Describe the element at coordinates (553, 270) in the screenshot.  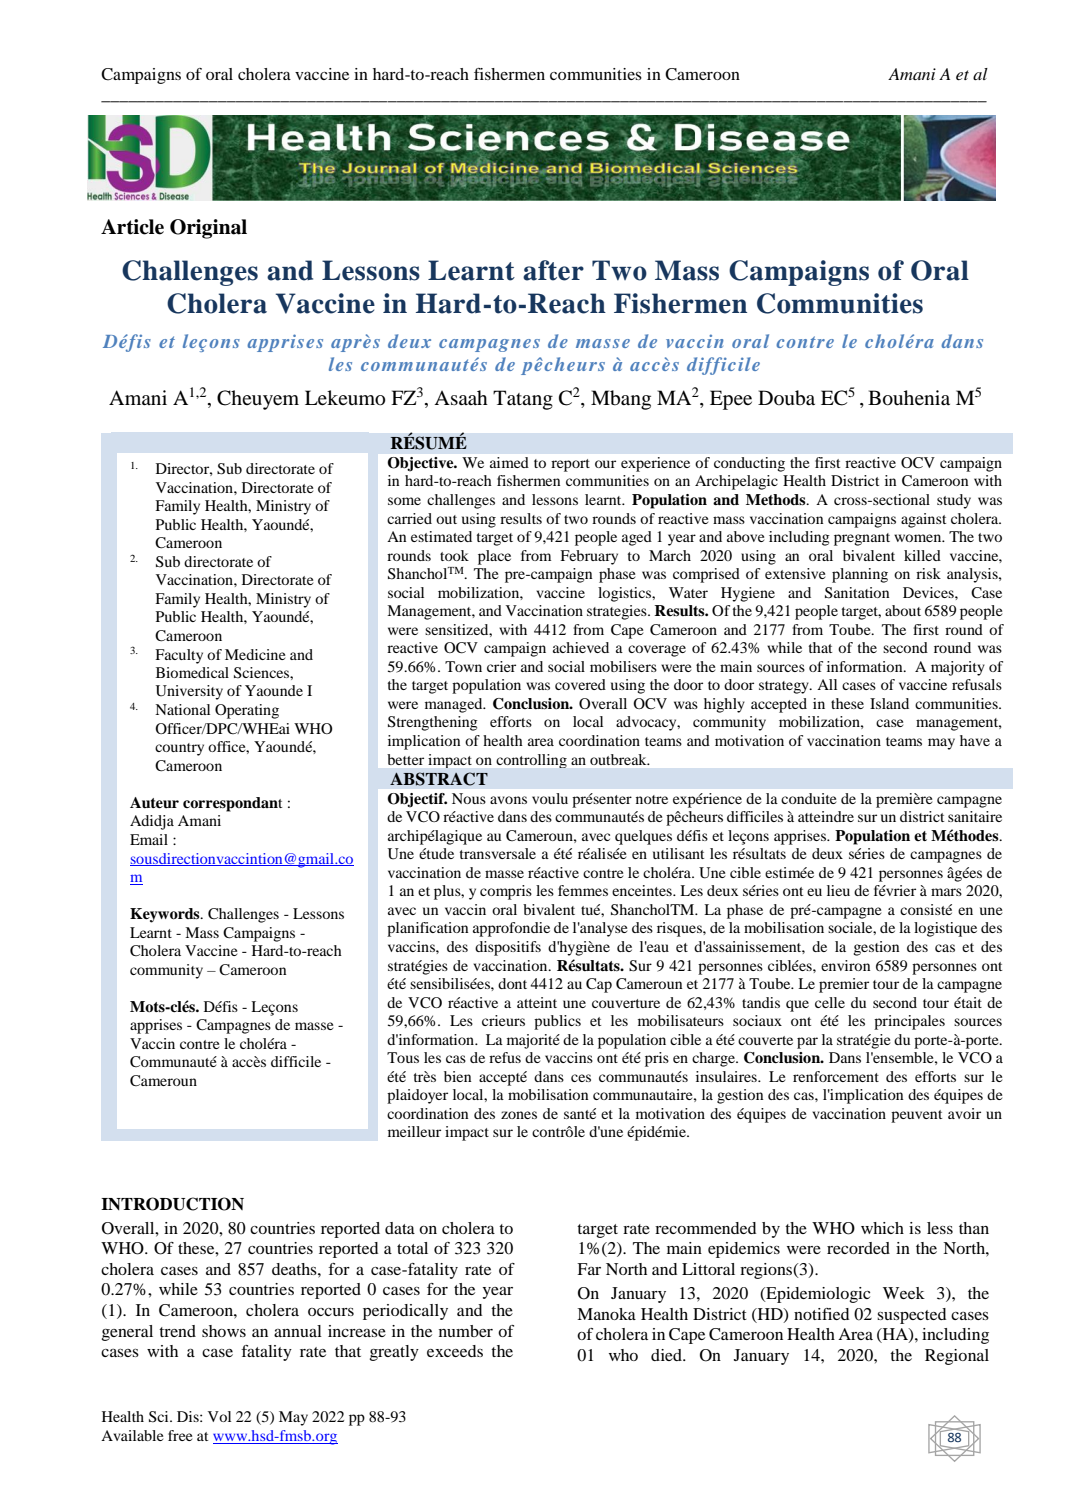
I see `after` at that location.
